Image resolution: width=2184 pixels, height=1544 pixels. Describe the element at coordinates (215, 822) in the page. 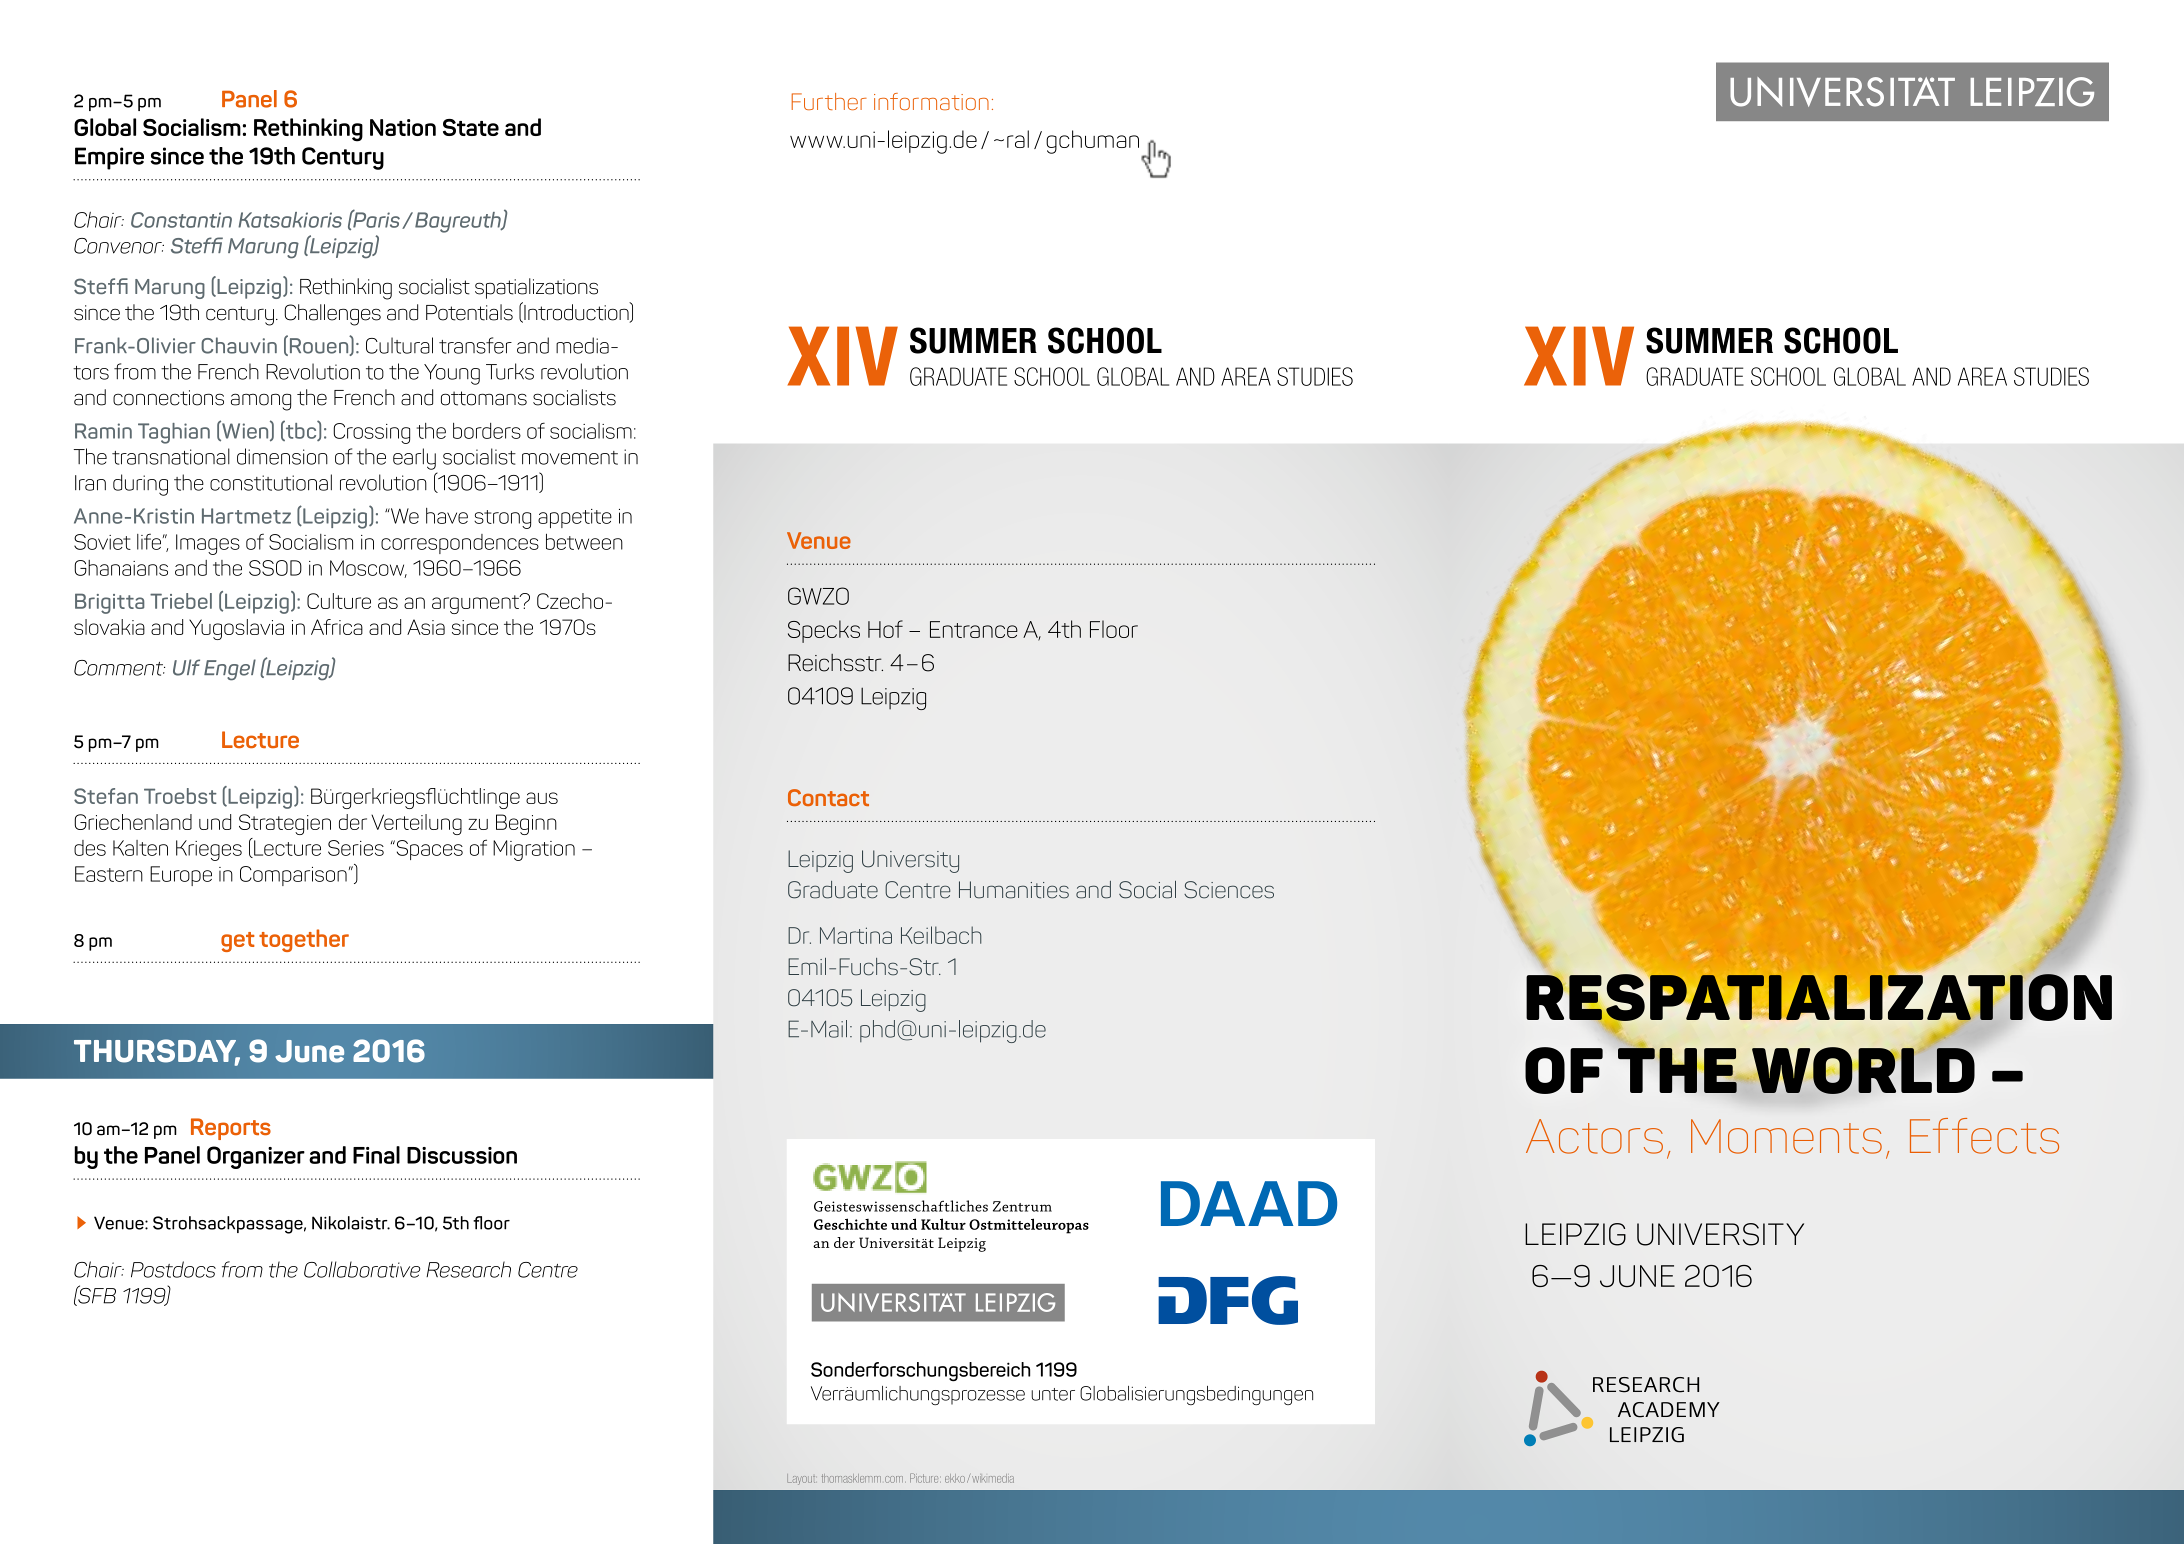

I see `und` at that location.
